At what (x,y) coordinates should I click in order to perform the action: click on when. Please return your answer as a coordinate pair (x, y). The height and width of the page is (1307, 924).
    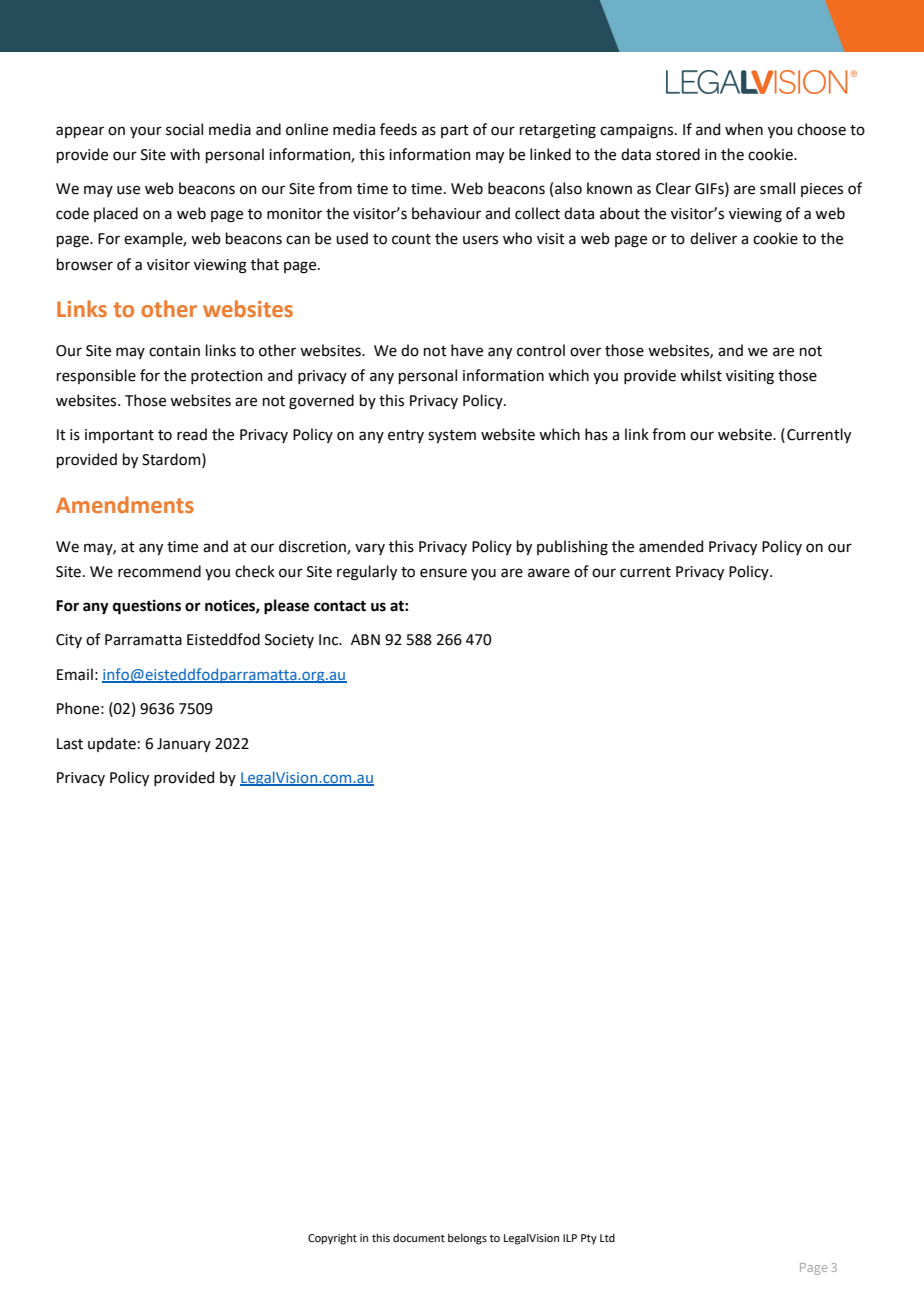
    Looking at the image, I should click on (744, 129).
